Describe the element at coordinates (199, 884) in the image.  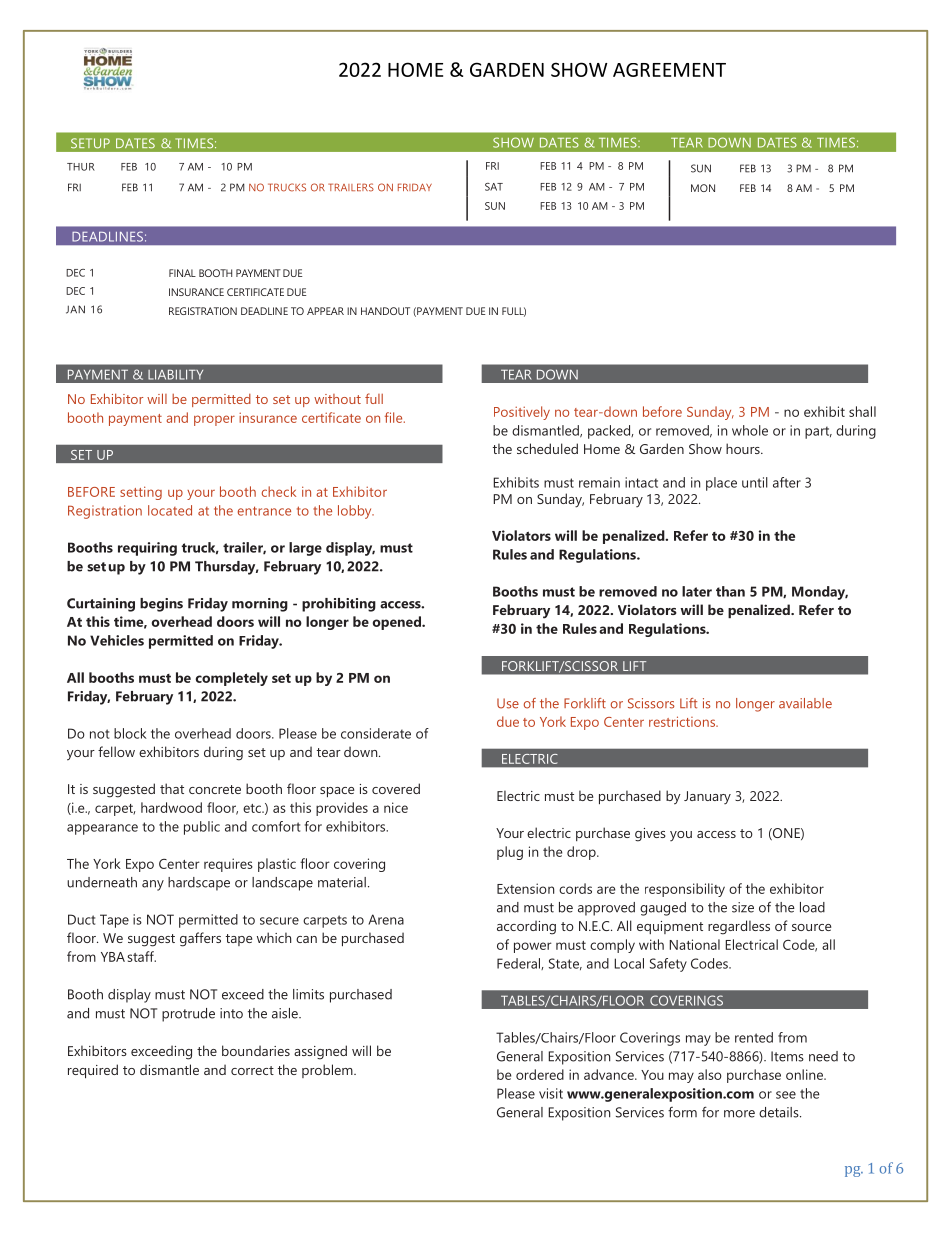
I see `hardscape` at that location.
